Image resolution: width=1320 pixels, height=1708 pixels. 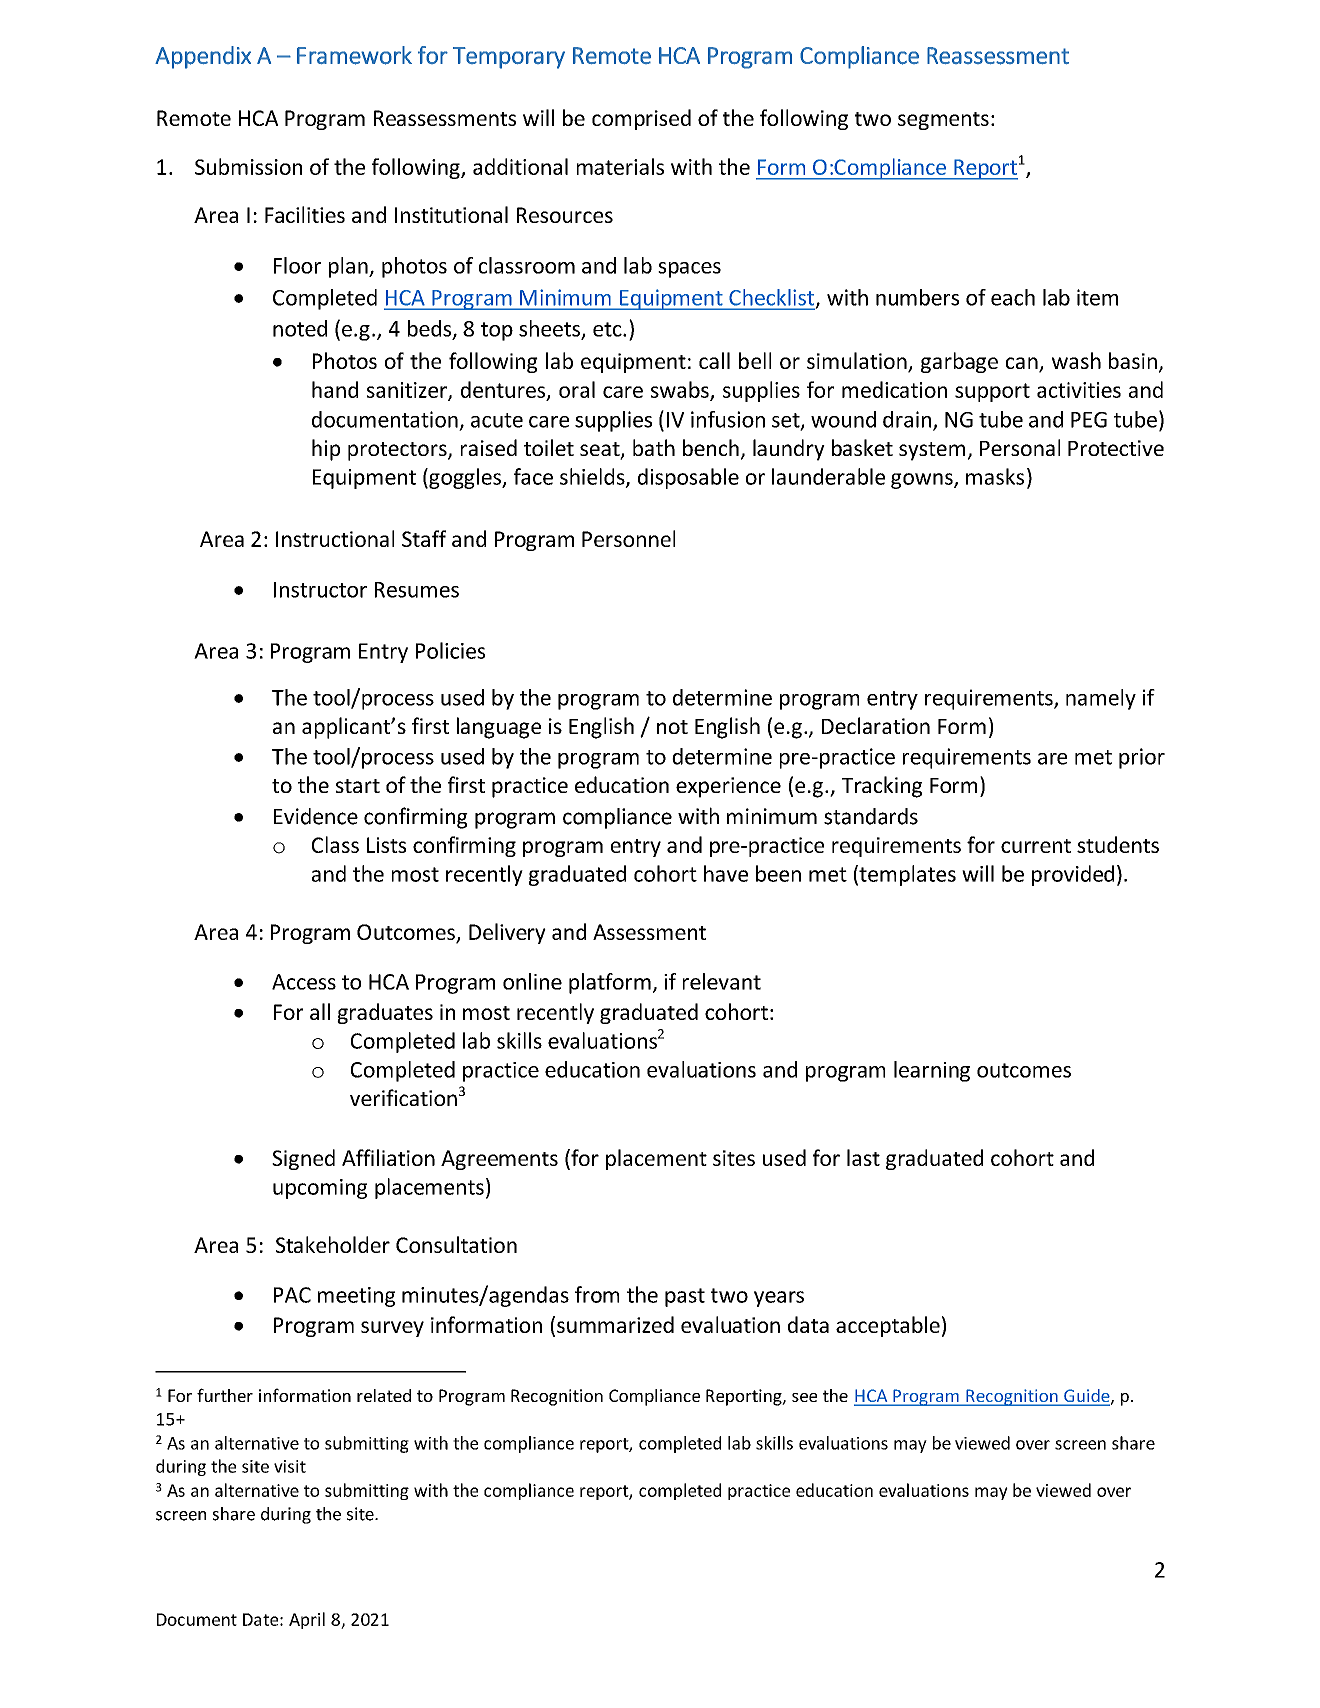 I want to click on have, so click(x=726, y=873).
